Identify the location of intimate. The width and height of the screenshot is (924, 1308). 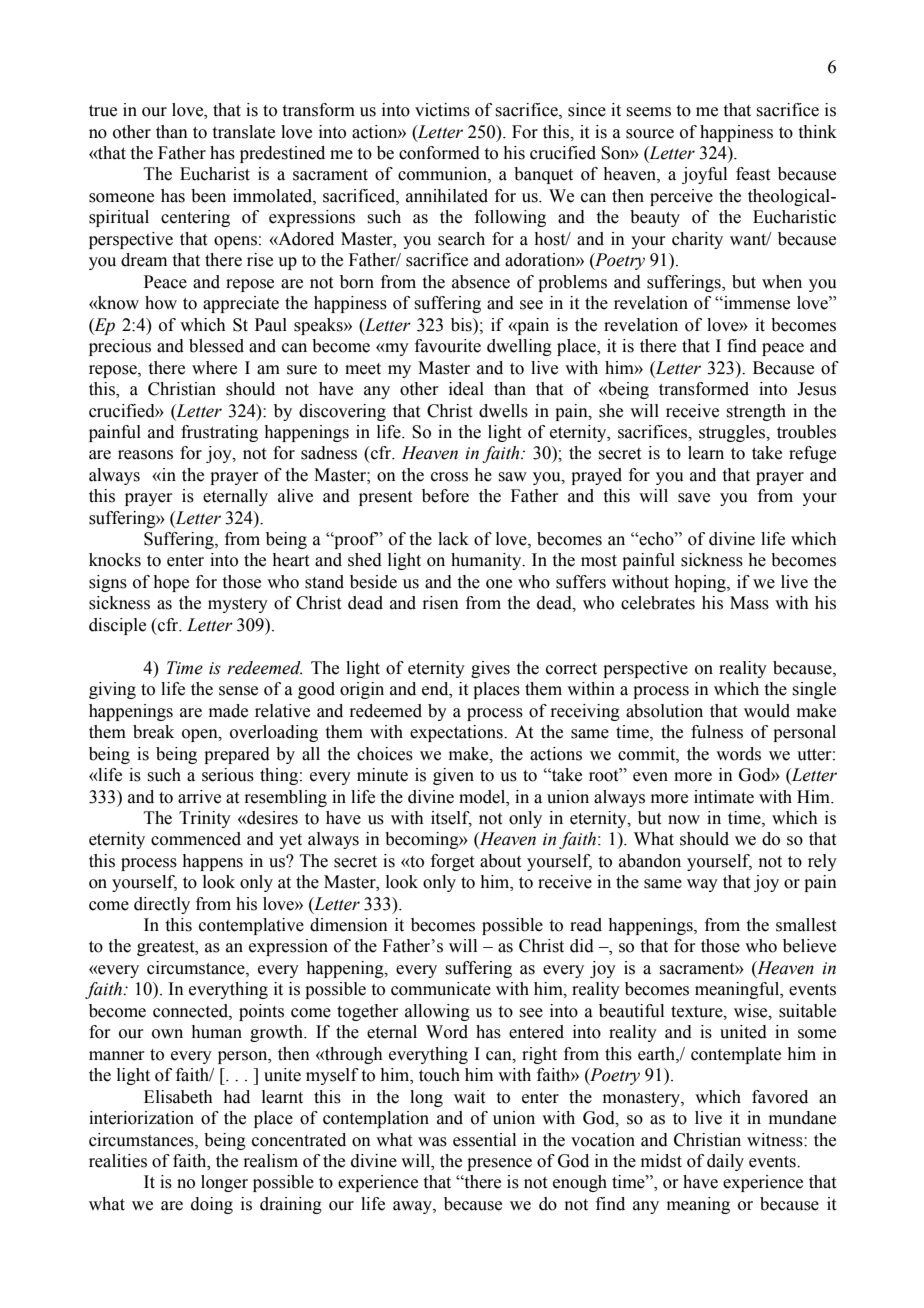
(724, 797).
